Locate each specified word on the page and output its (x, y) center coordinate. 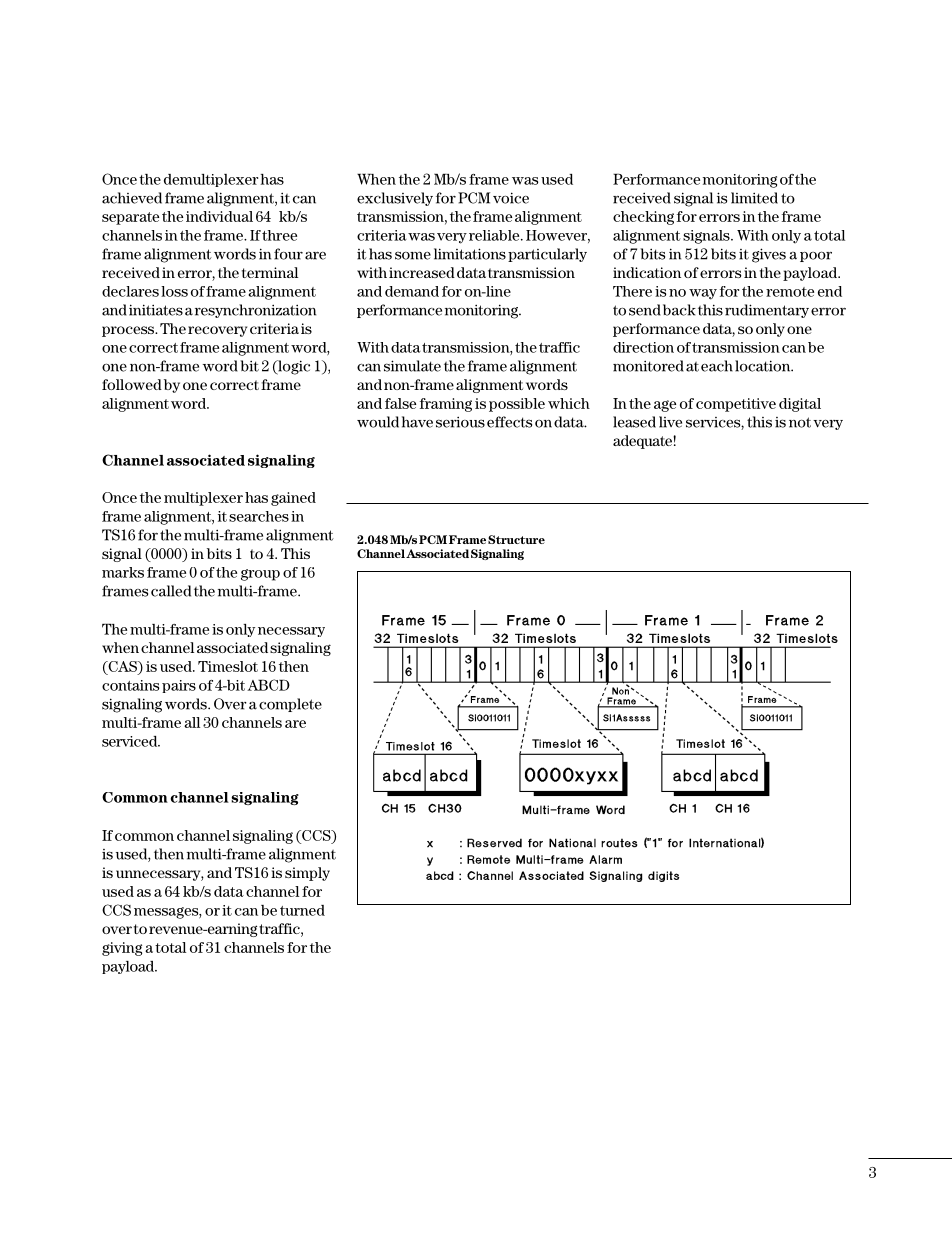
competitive (736, 405)
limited (754, 198)
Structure (516, 539)
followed (132, 384)
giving (122, 949)
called (171, 591)
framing (446, 405)
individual (219, 216)
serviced (131, 741)
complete (290, 705)
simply (307, 874)
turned (302, 910)
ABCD (268, 685)
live (670, 422)
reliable (495, 235)
